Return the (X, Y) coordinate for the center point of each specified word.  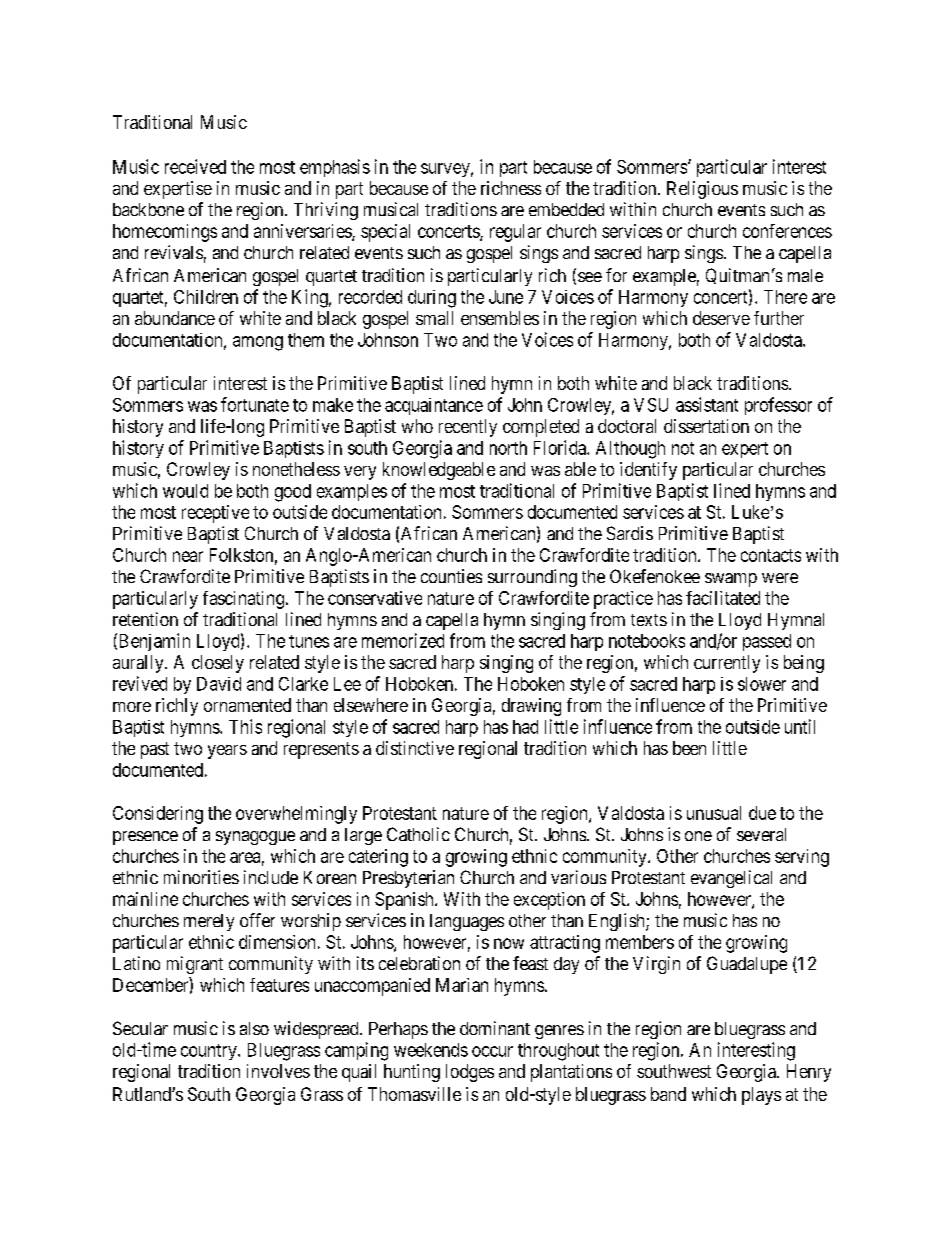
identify (648, 471)
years (227, 752)
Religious (702, 190)
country (210, 1052)
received (195, 166)
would (185, 491)
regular (515, 233)
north (508, 448)
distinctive (415, 748)
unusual (714, 813)
